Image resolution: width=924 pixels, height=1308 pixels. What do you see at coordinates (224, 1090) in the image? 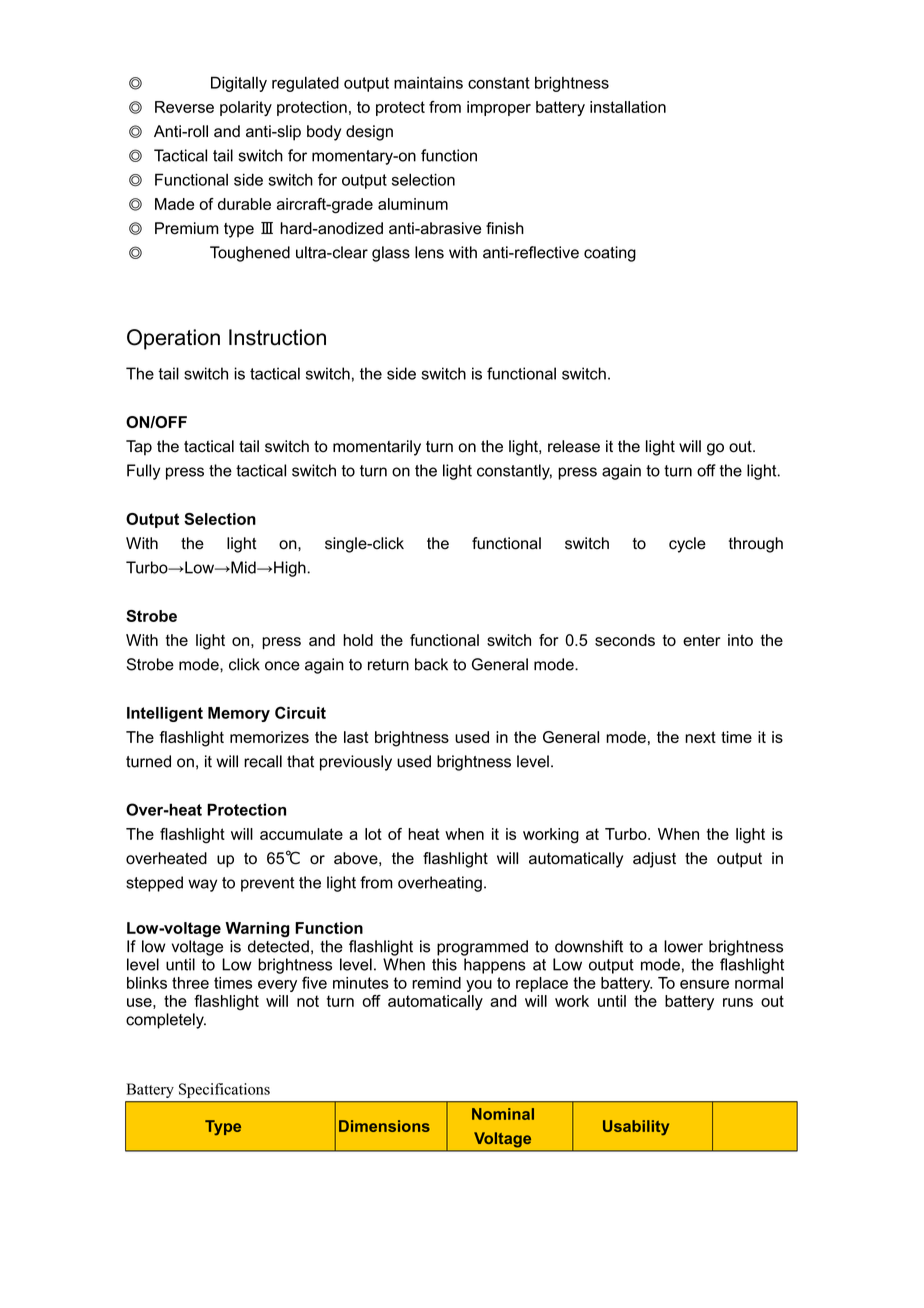
I see `Specifications` at bounding box center [224, 1090].
